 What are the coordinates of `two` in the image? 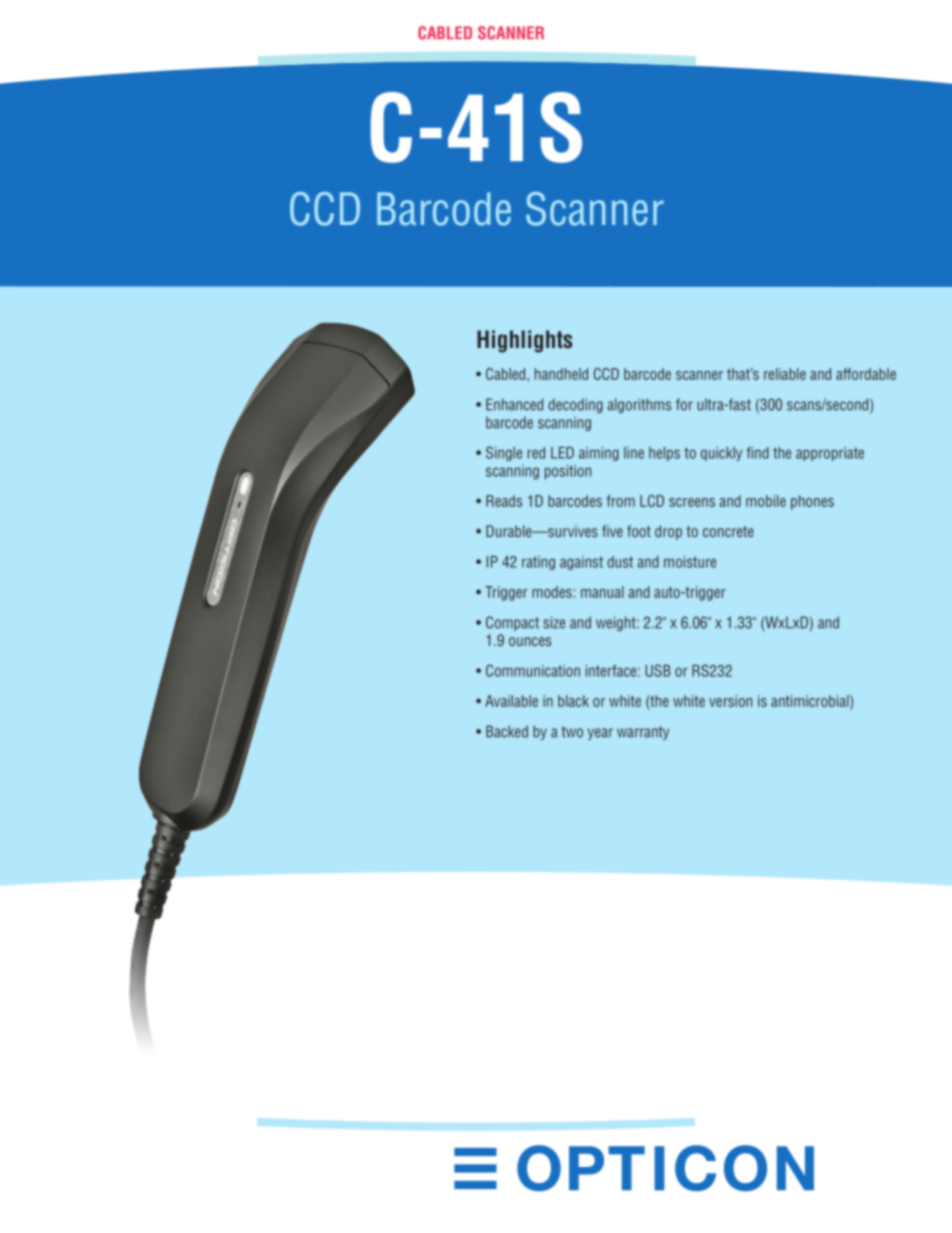 It's located at (572, 732).
